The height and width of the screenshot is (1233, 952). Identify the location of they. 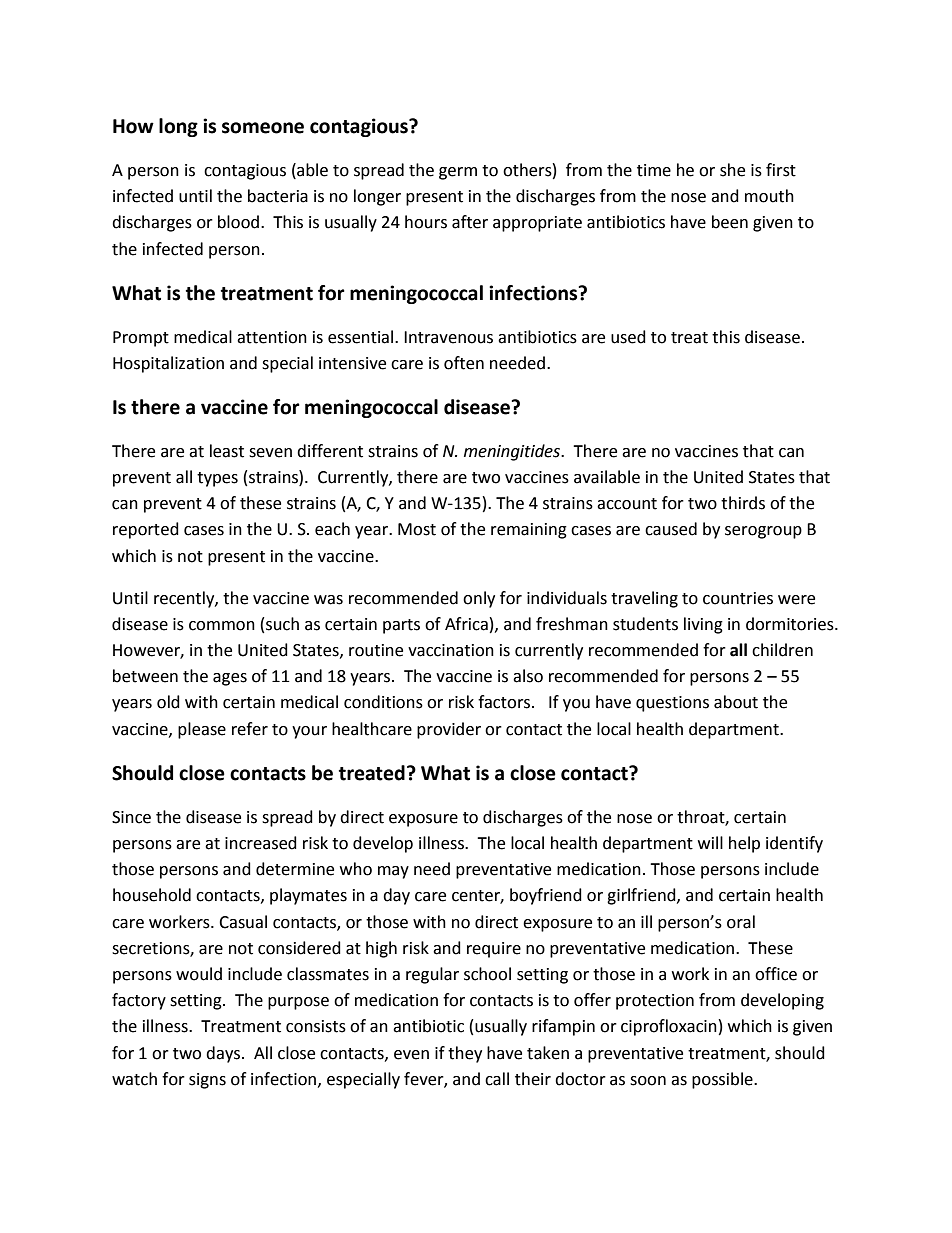
(465, 1054).
